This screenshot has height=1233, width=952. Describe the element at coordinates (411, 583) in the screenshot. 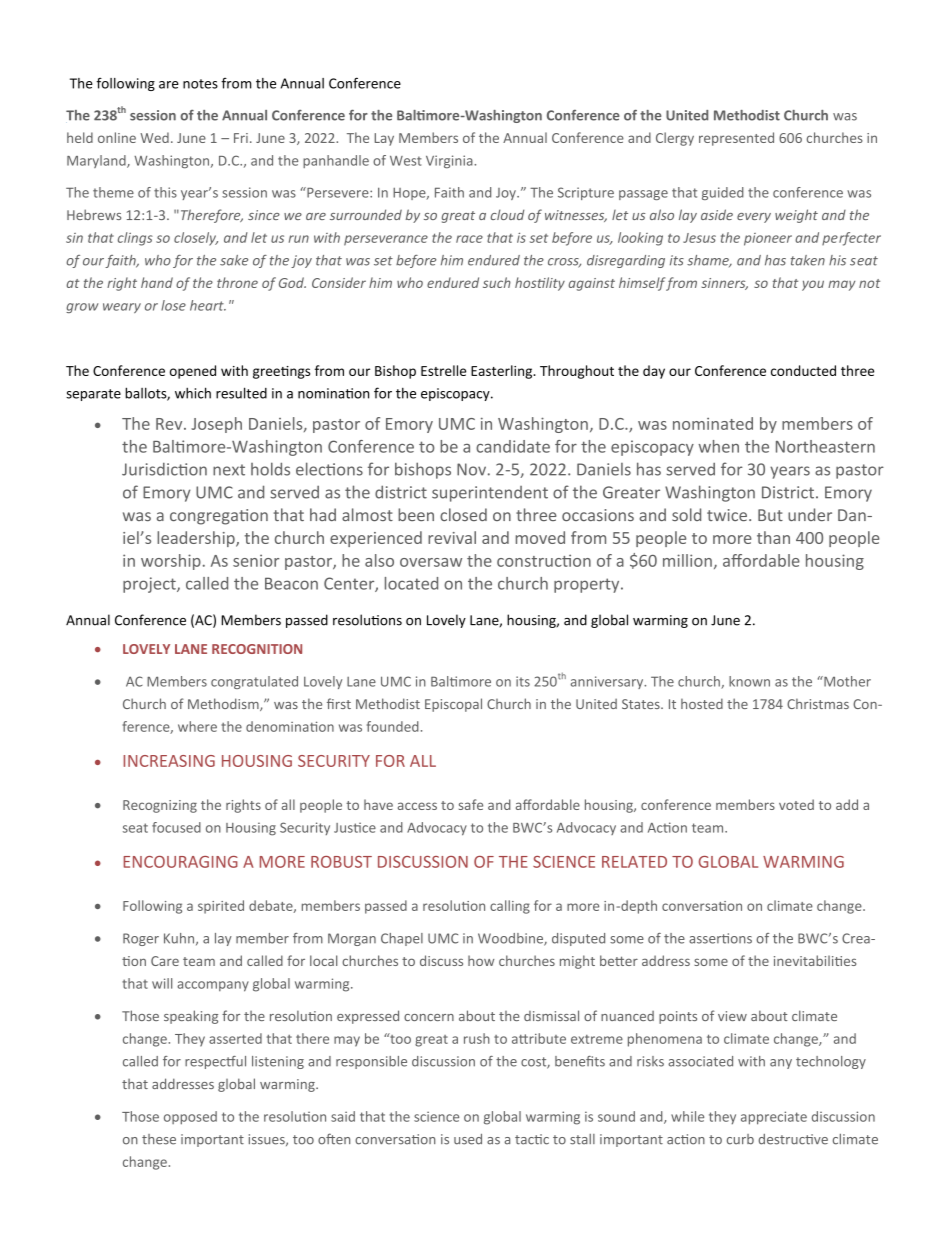

I see `located` at that location.
